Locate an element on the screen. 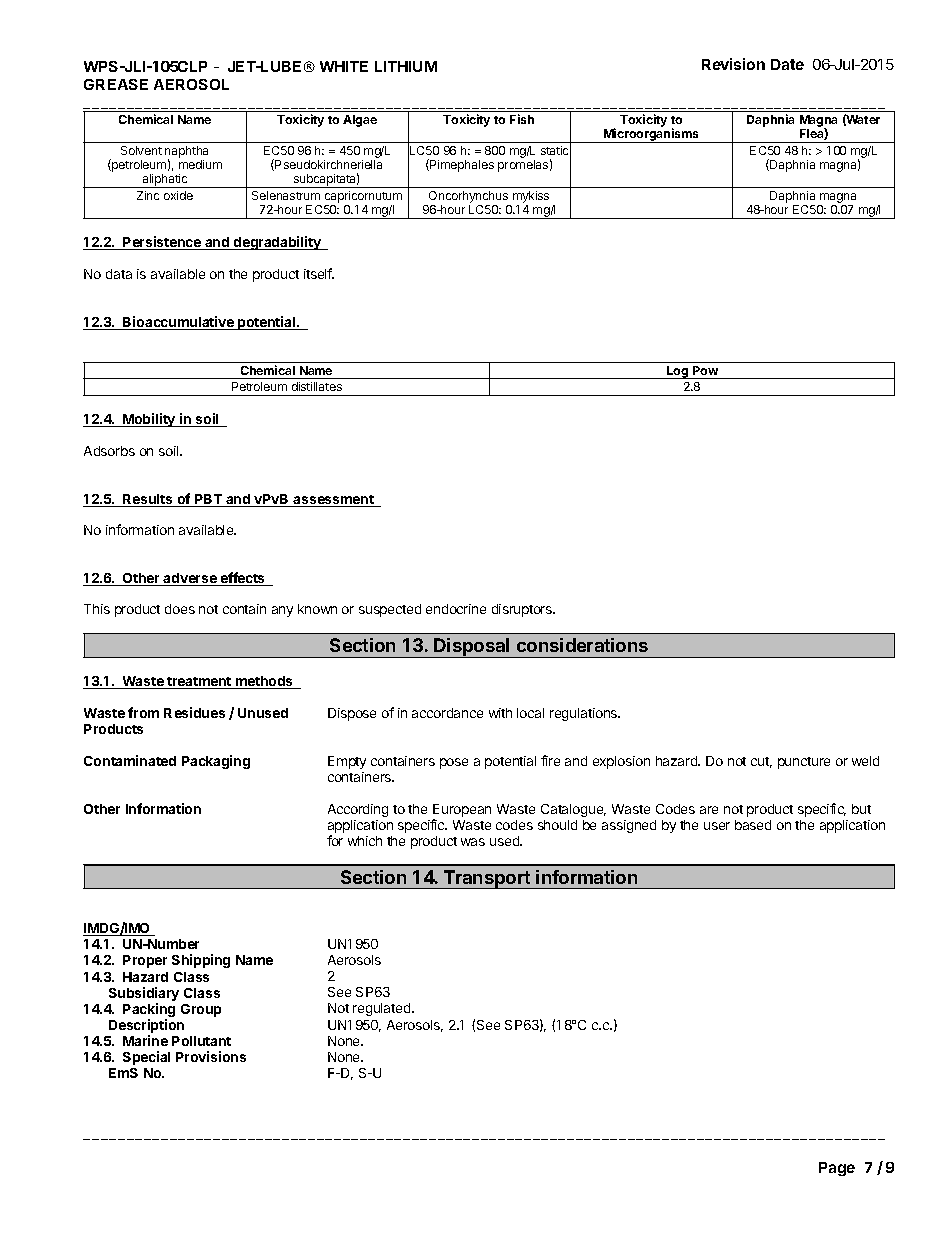  GREASE is located at coordinates (116, 84).
